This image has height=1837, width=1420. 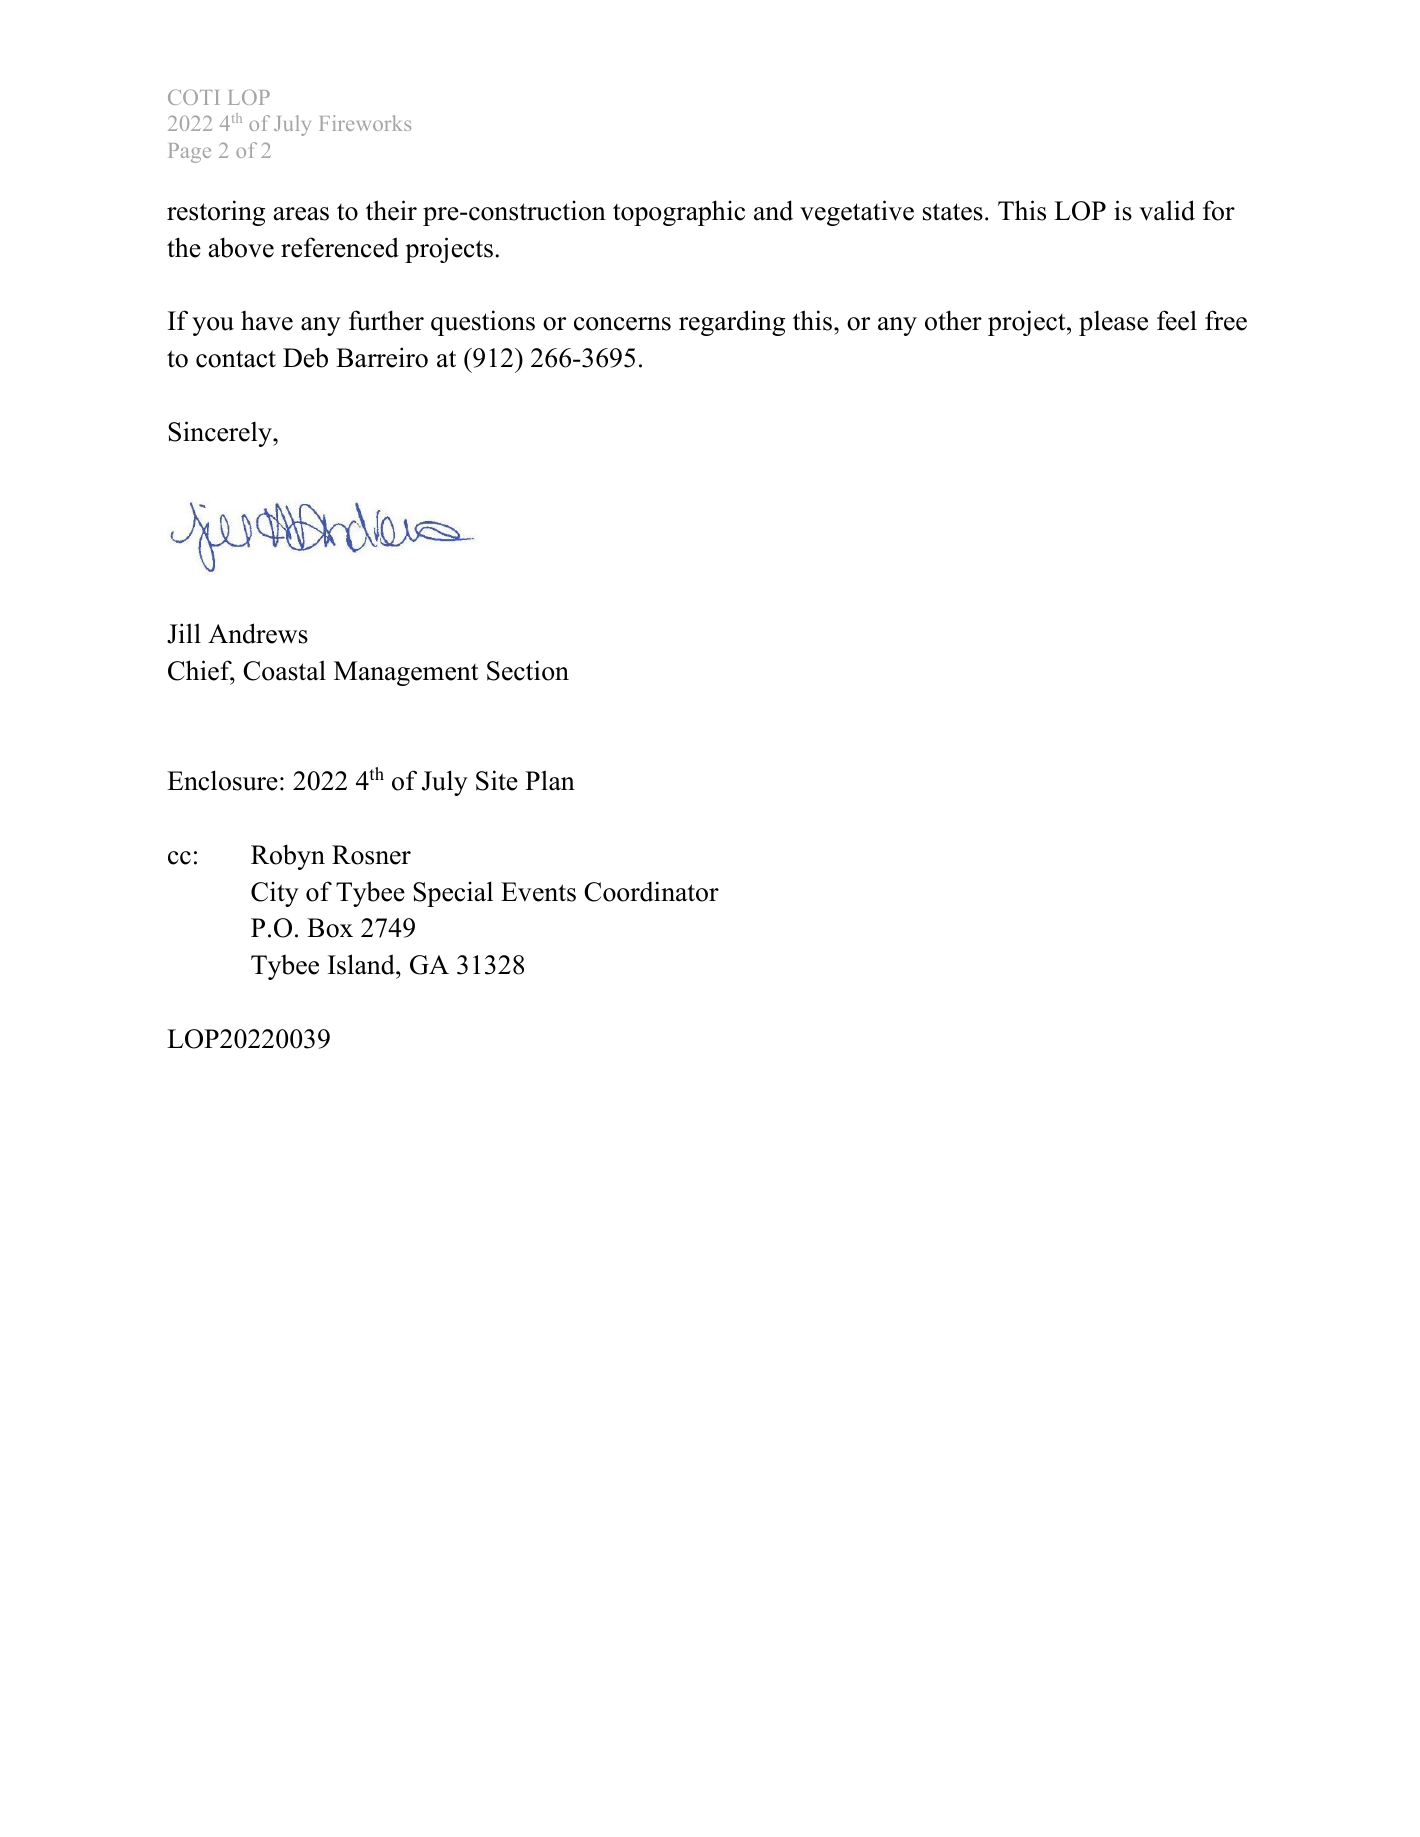 What do you see at coordinates (528, 670) in the image?
I see `Section` at bounding box center [528, 670].
